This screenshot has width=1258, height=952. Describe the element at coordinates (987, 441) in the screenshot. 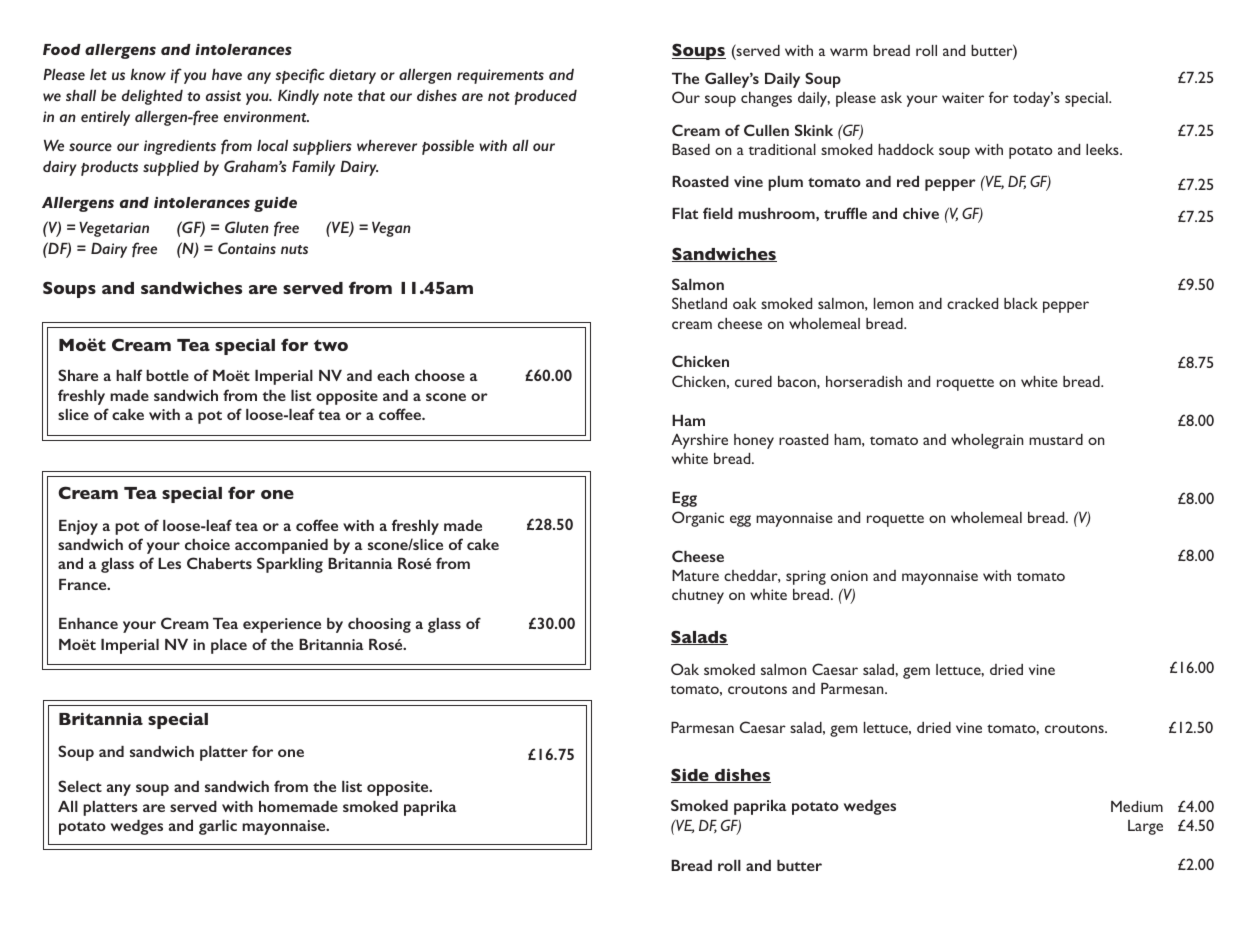

I see `wholegrain` at that location.
